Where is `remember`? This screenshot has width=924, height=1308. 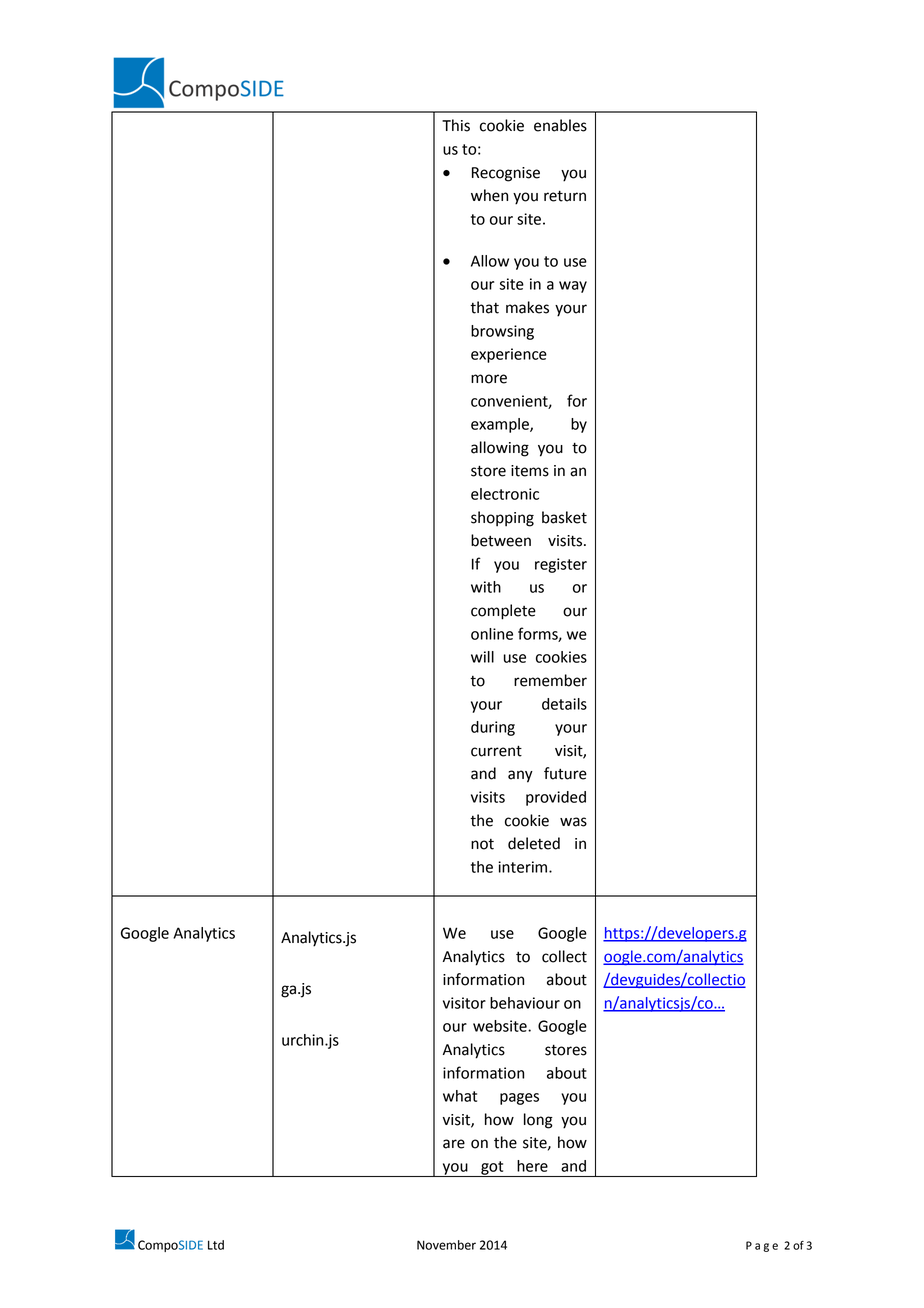 remember is located at coordinates (550, 680).
